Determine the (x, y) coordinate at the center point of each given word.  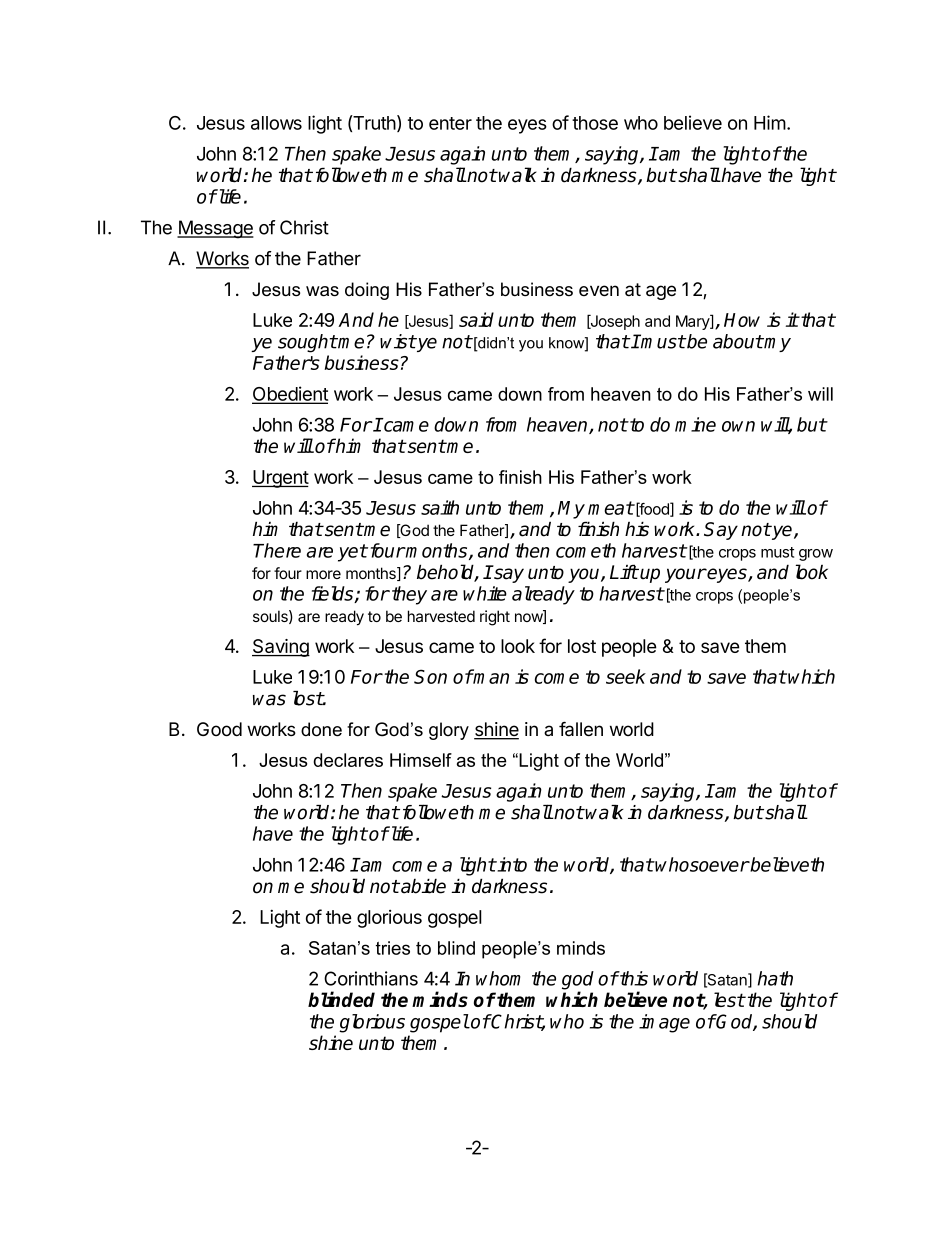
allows (276, 123)
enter (450, 123)
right (495, 618)
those (595, 123)
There (277, 550)
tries (393, 948)
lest (729, 999)
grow (816, 555)
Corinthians (371, 978)
